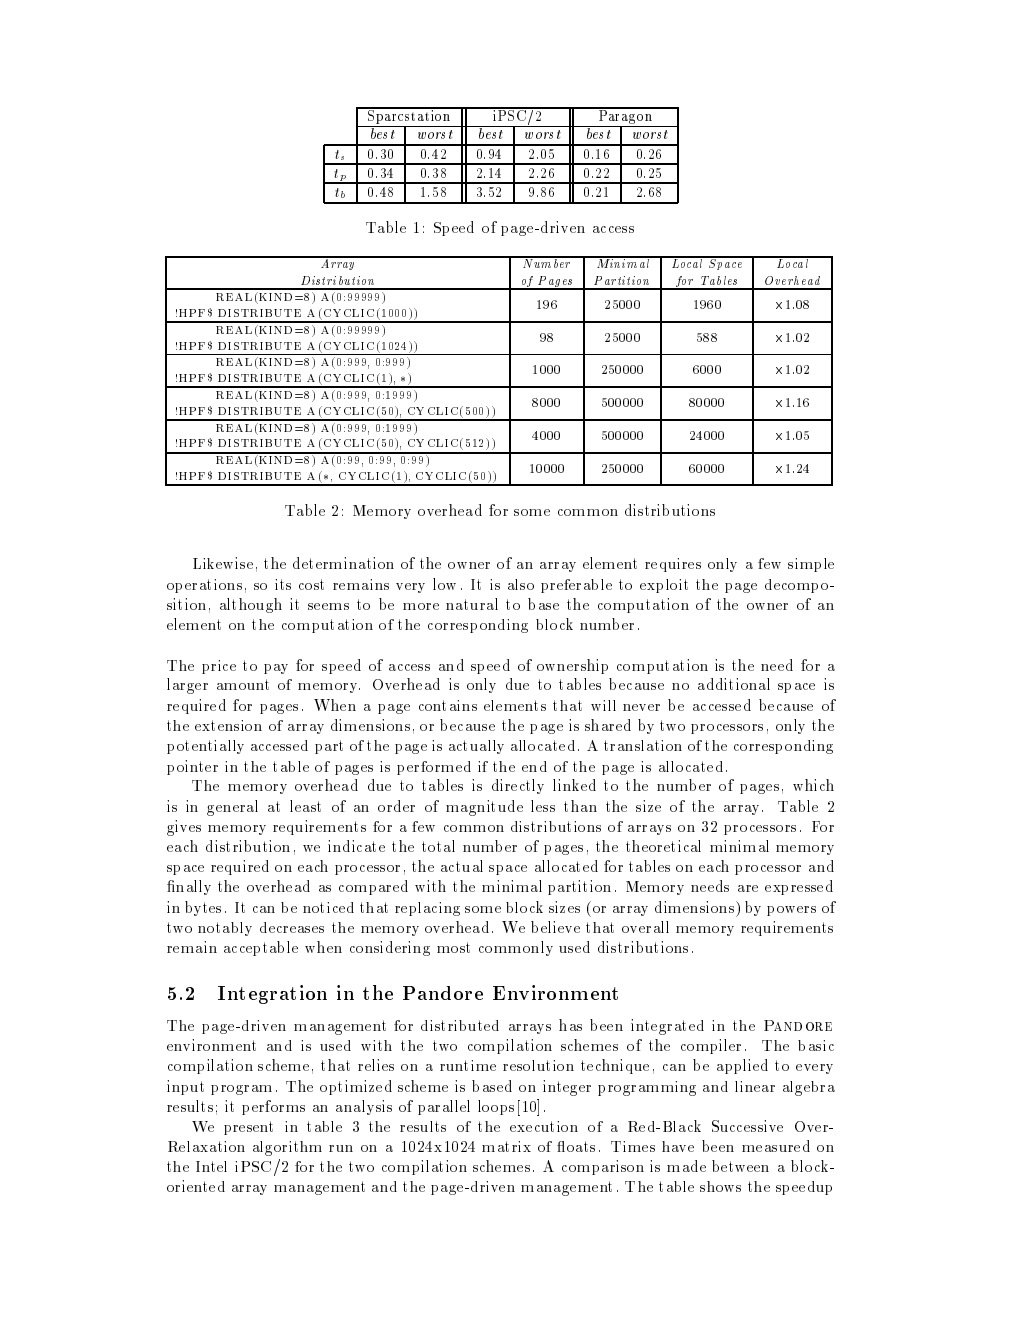 The image size is (1033, 1337). What do you see at coordinates (673, 565) in the image?
I see `requires` at bounding box center [673, 565].
